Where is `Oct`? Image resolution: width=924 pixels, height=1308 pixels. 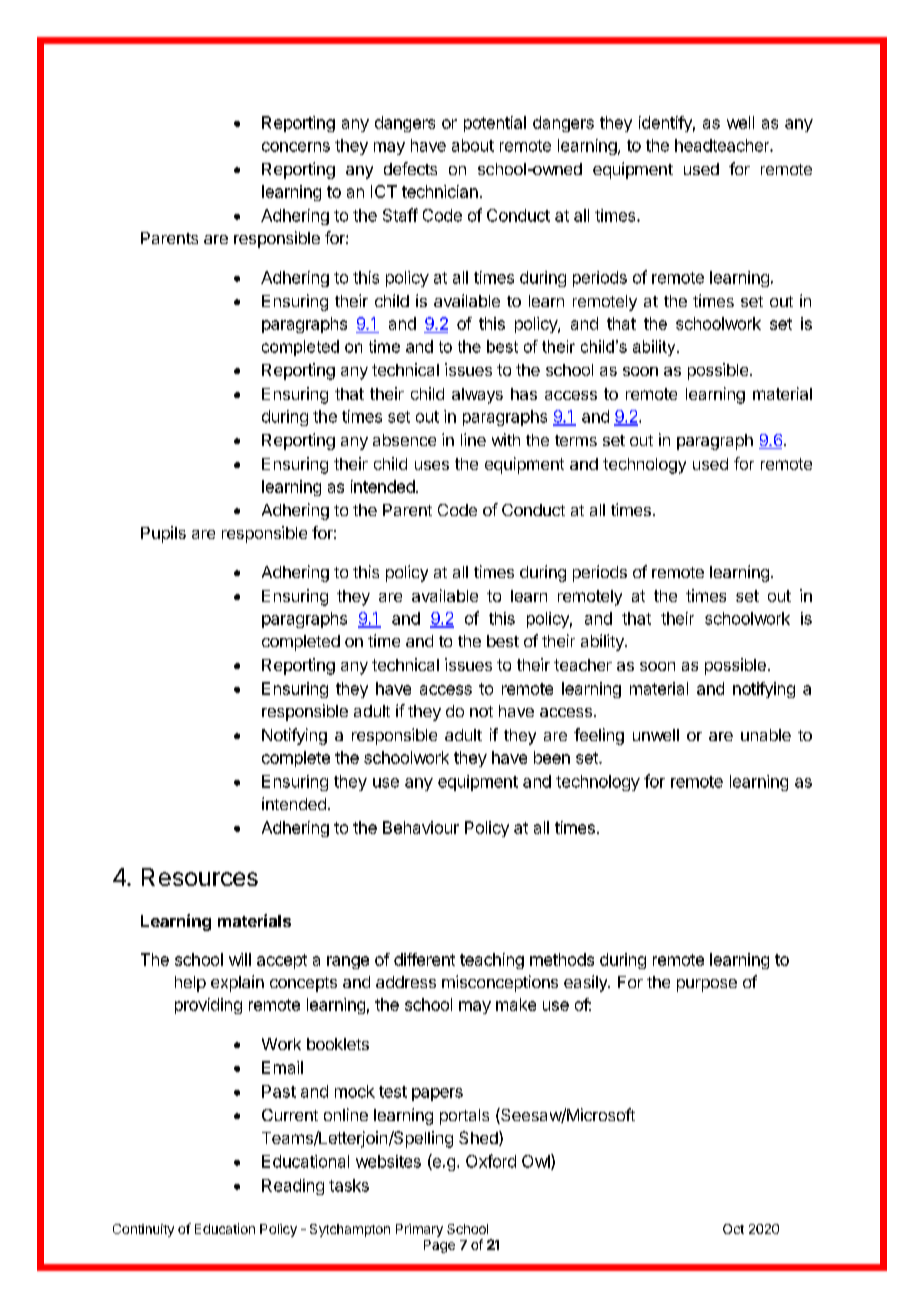 Oct is located at coordinates (733, 1229).
